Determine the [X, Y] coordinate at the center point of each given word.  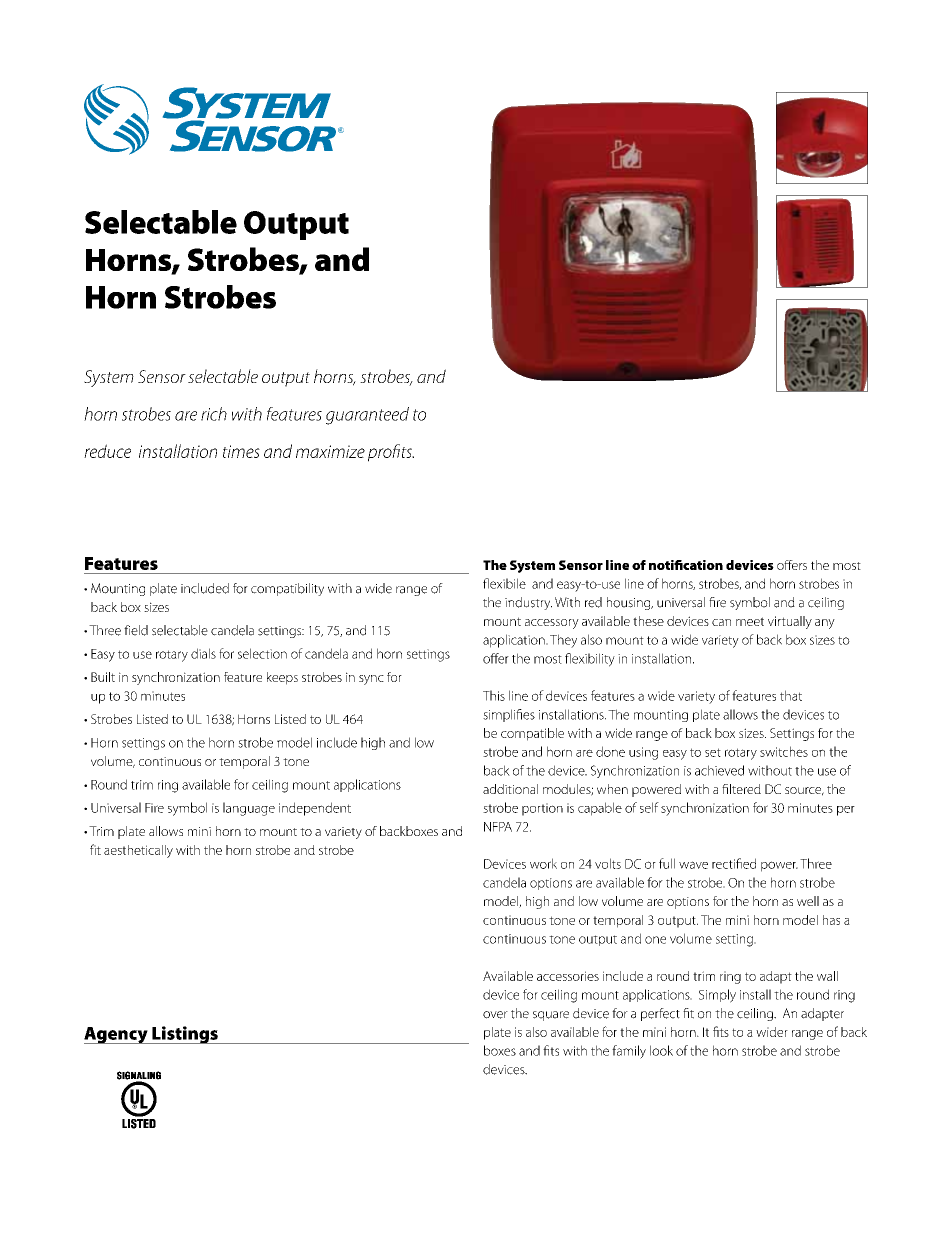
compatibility [287, 589]
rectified [734, 863]
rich [214, 414]
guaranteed [367, 416]
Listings [185, 1035]
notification [686, 565]
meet [750, 621]
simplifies [509, 715]
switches [784, 751]
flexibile [504, 583]
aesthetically [138, 851]
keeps [282, 678]
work [543, 863]
